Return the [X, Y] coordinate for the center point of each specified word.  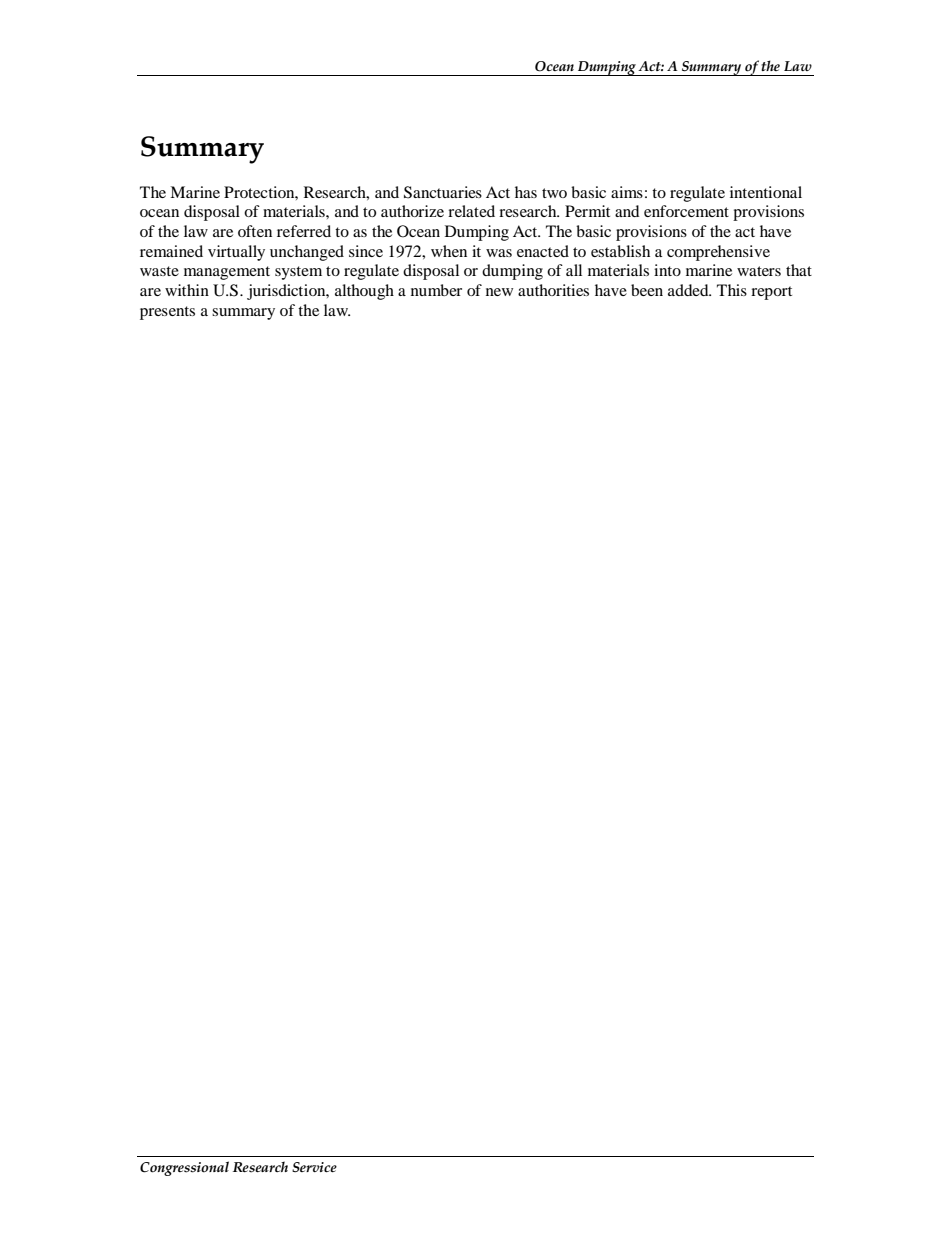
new [499, 292]
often [255, 231]
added [689, 290]
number [436, 290]
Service [314, 1167]
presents [167, 313]
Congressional [184, 1168]
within [187, 290]
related [471, 211]
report [771, 293]
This [732, 290]
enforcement [686, 211]
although [364, 292]
